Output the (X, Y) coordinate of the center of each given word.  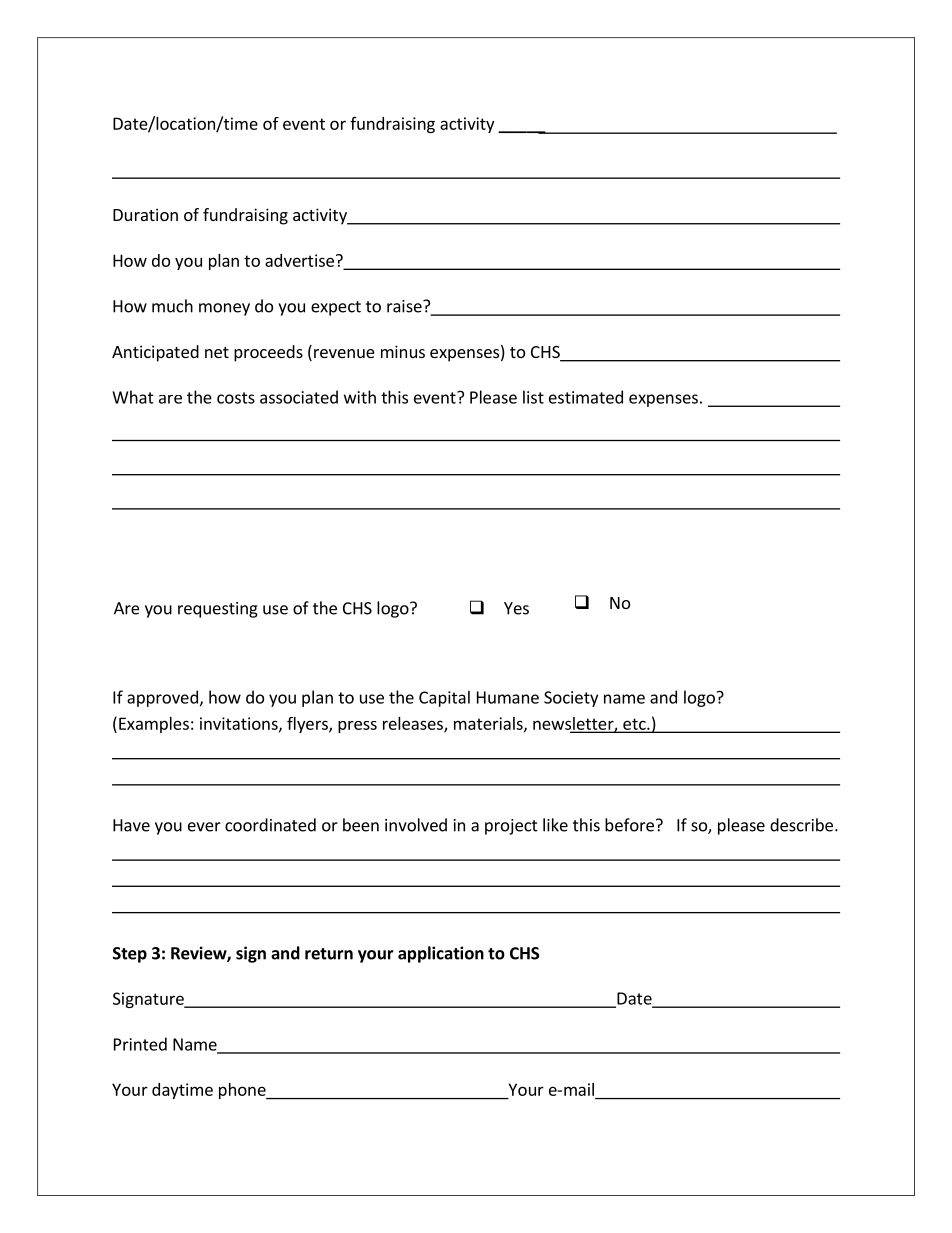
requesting (218, 610)
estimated (586, 397)
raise (405, 306)
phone (243, 1091)
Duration (145, 214)
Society (571, 699)
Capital (444, 699)
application (441, 954)
